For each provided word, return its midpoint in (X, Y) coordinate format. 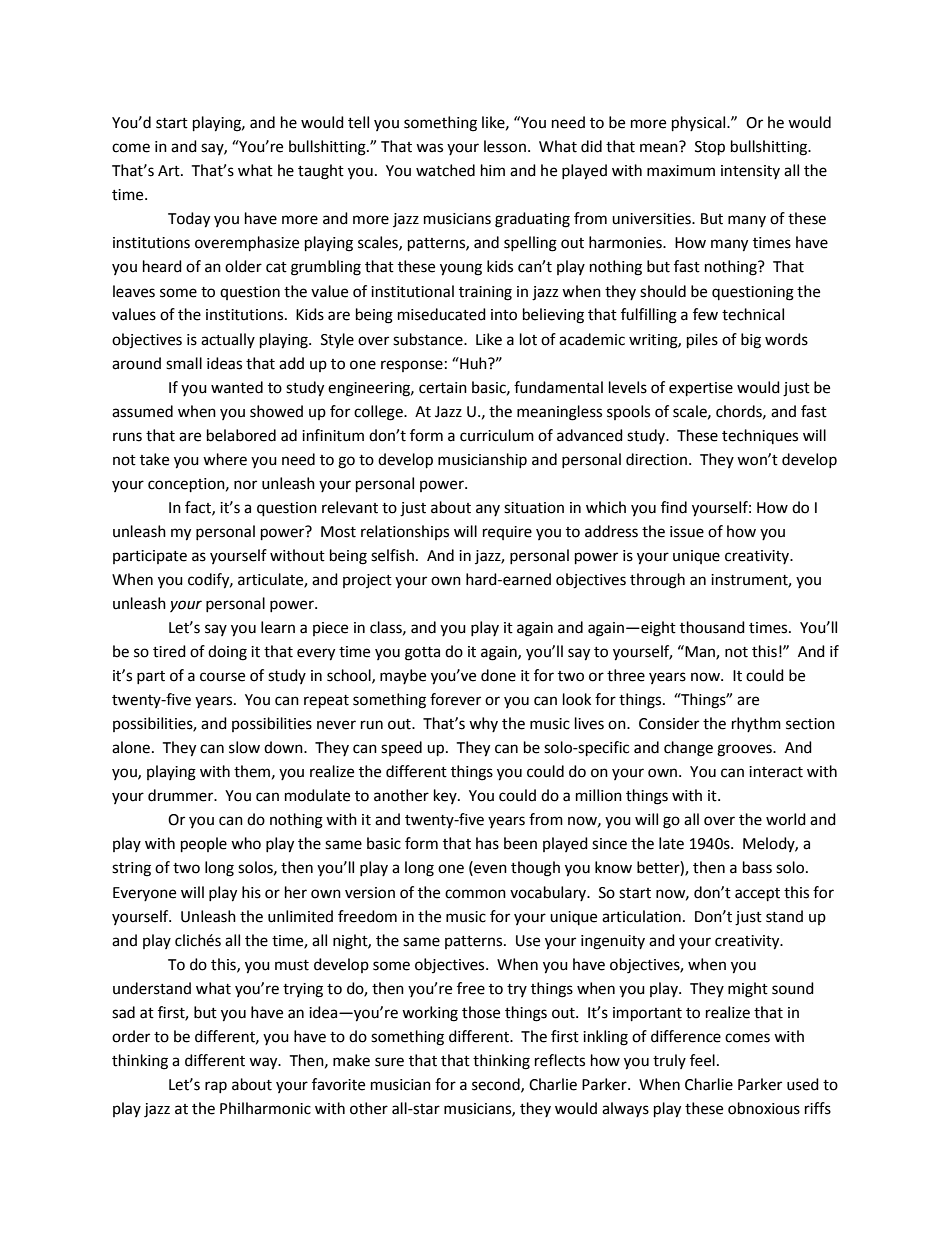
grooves (745, 750)
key (446, 796)
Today (189, 220)
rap (216, 1087)
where (225, 459)
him (493, 170)
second (497, 1085)
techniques (760, 436)
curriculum (497, 435)
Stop (710, 148)
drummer (182, 795)
